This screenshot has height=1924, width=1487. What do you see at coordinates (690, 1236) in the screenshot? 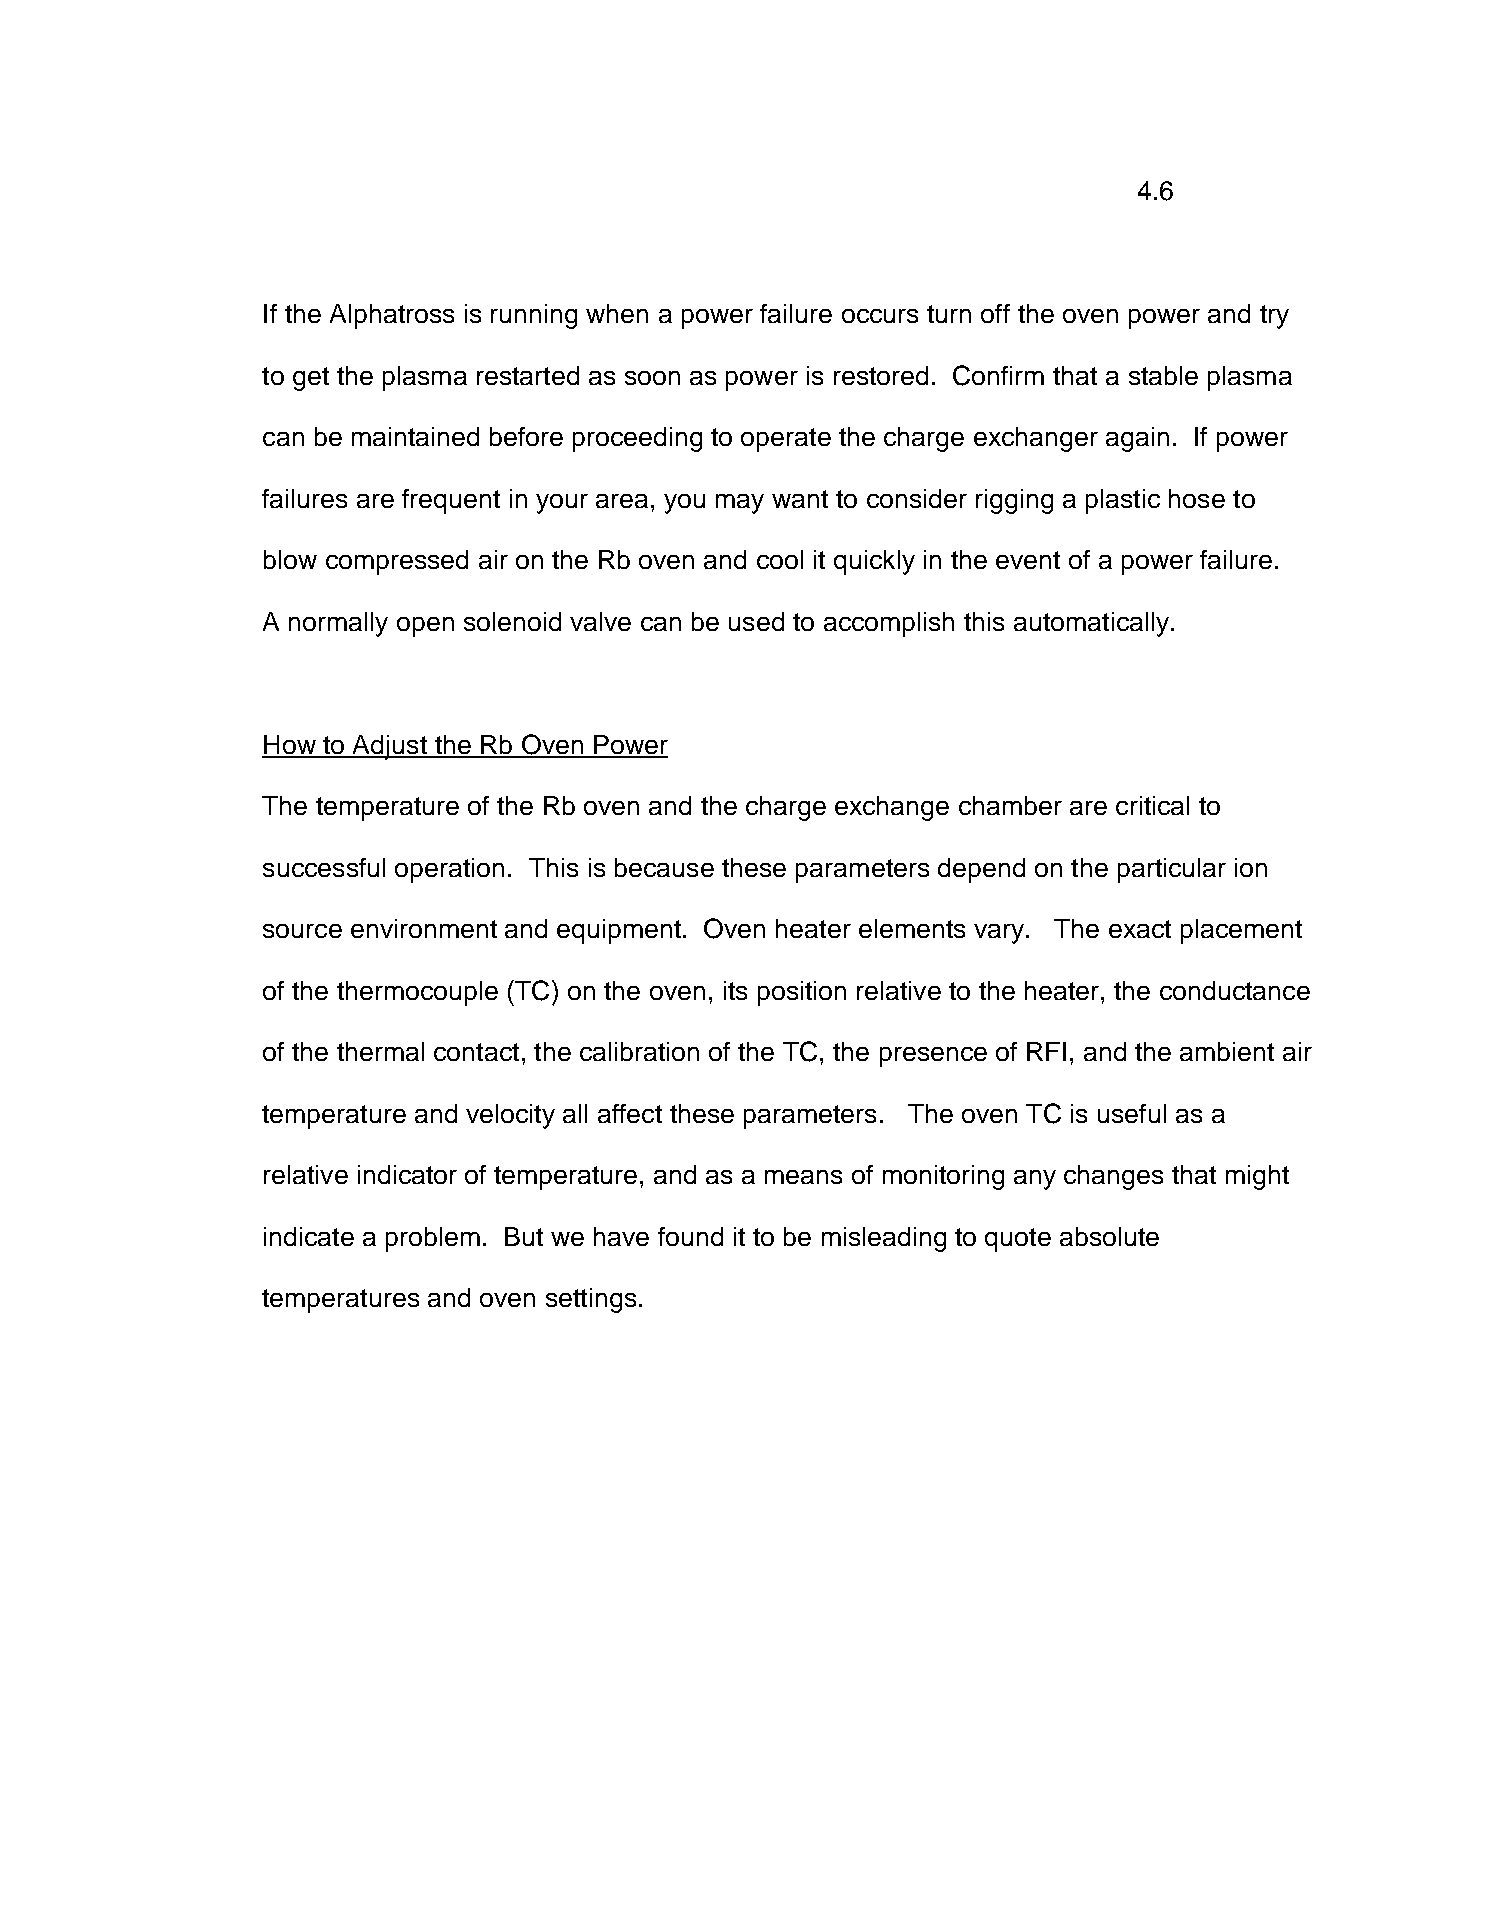
I see `found` at bounding box center [690, 1236].
